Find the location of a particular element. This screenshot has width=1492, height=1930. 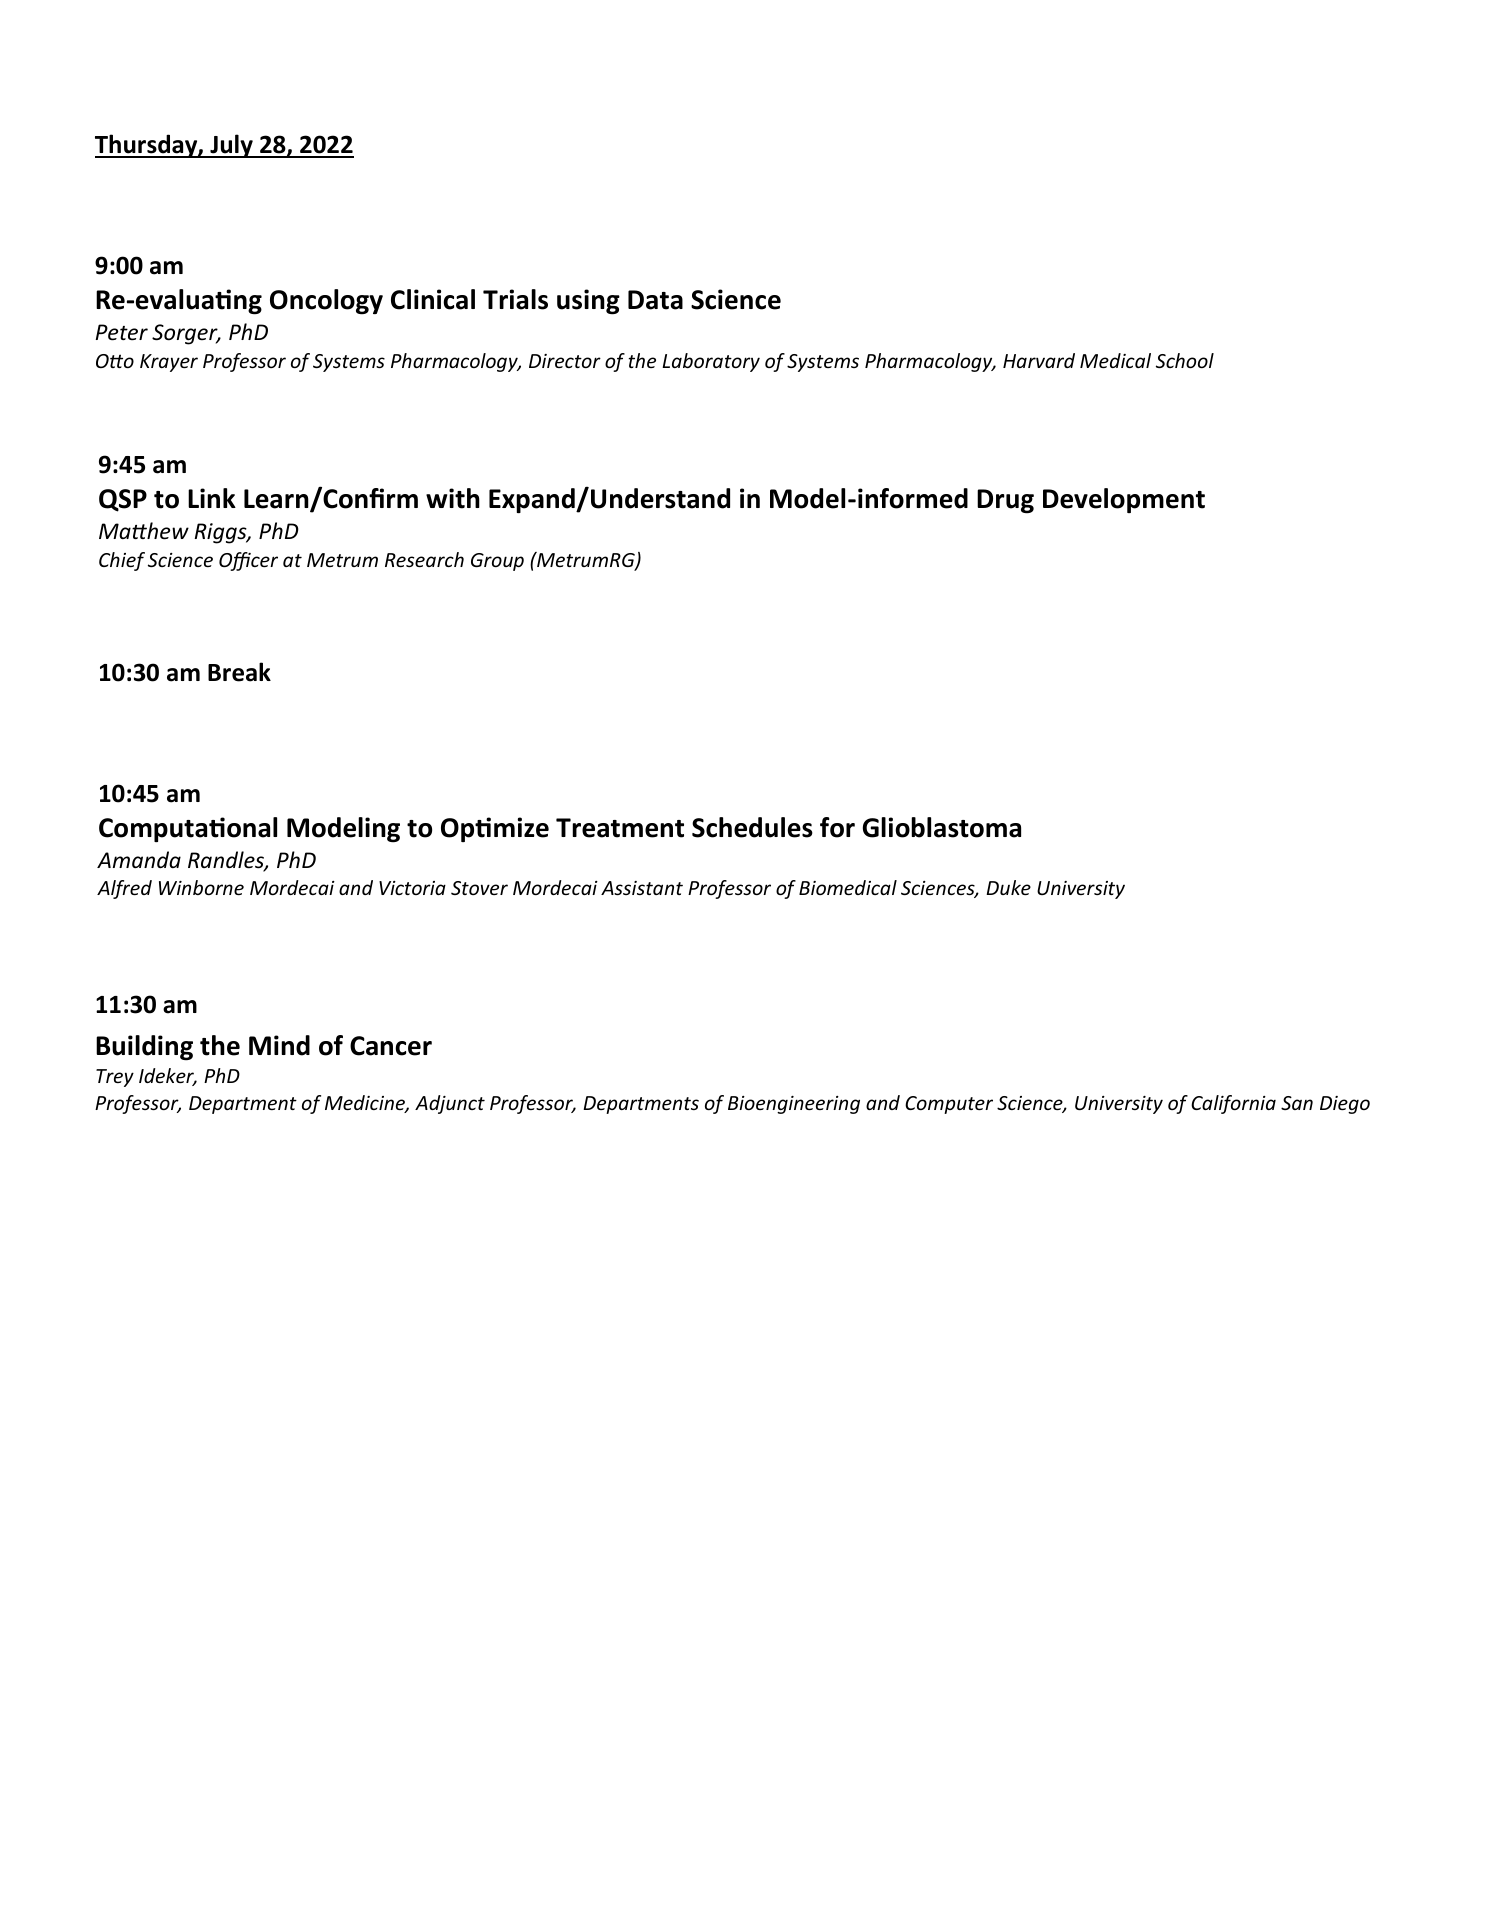

July is located at coordinates (231, 146).
